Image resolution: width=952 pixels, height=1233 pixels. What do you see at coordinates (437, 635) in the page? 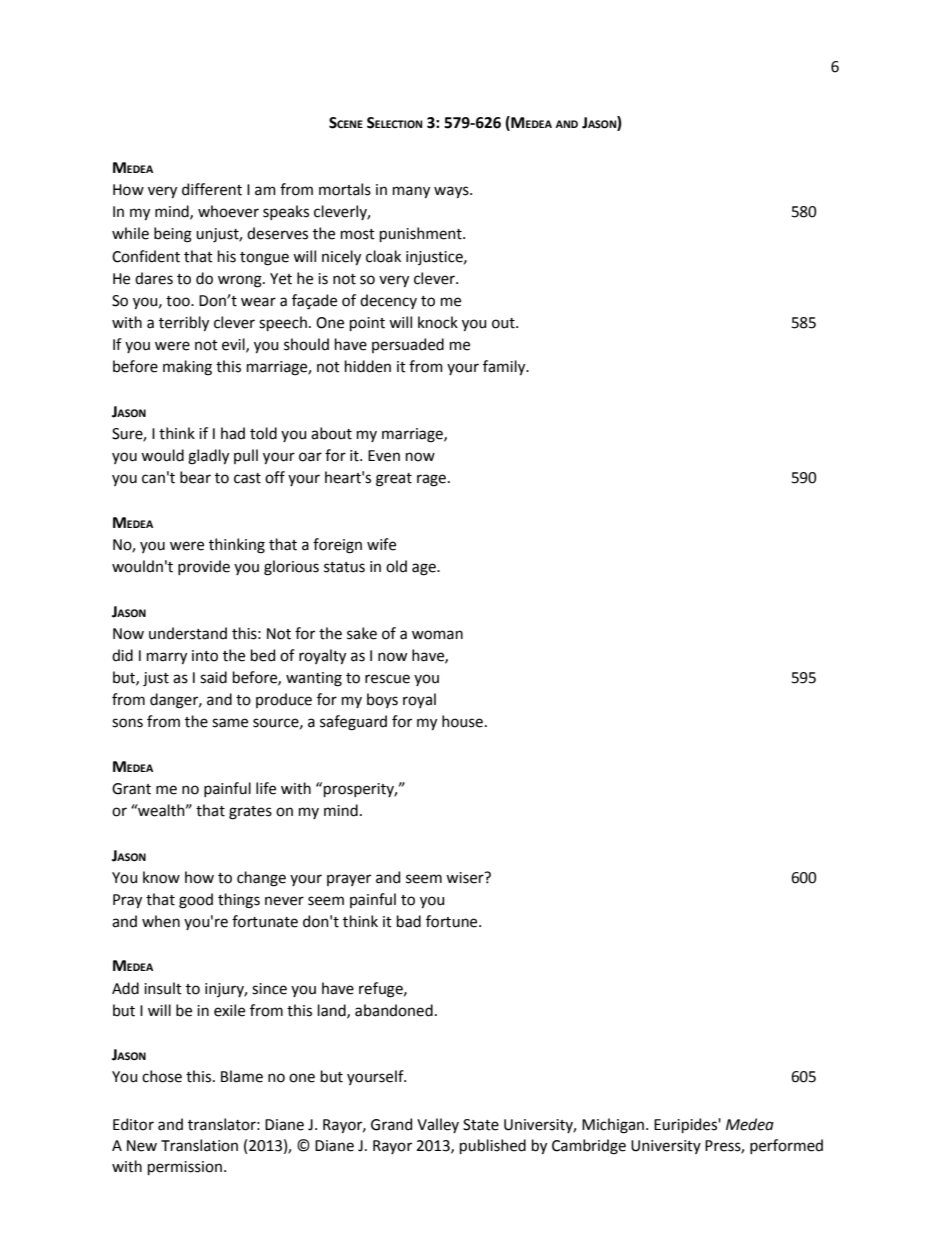
I see `woman` at bounding box center [437, 635].
